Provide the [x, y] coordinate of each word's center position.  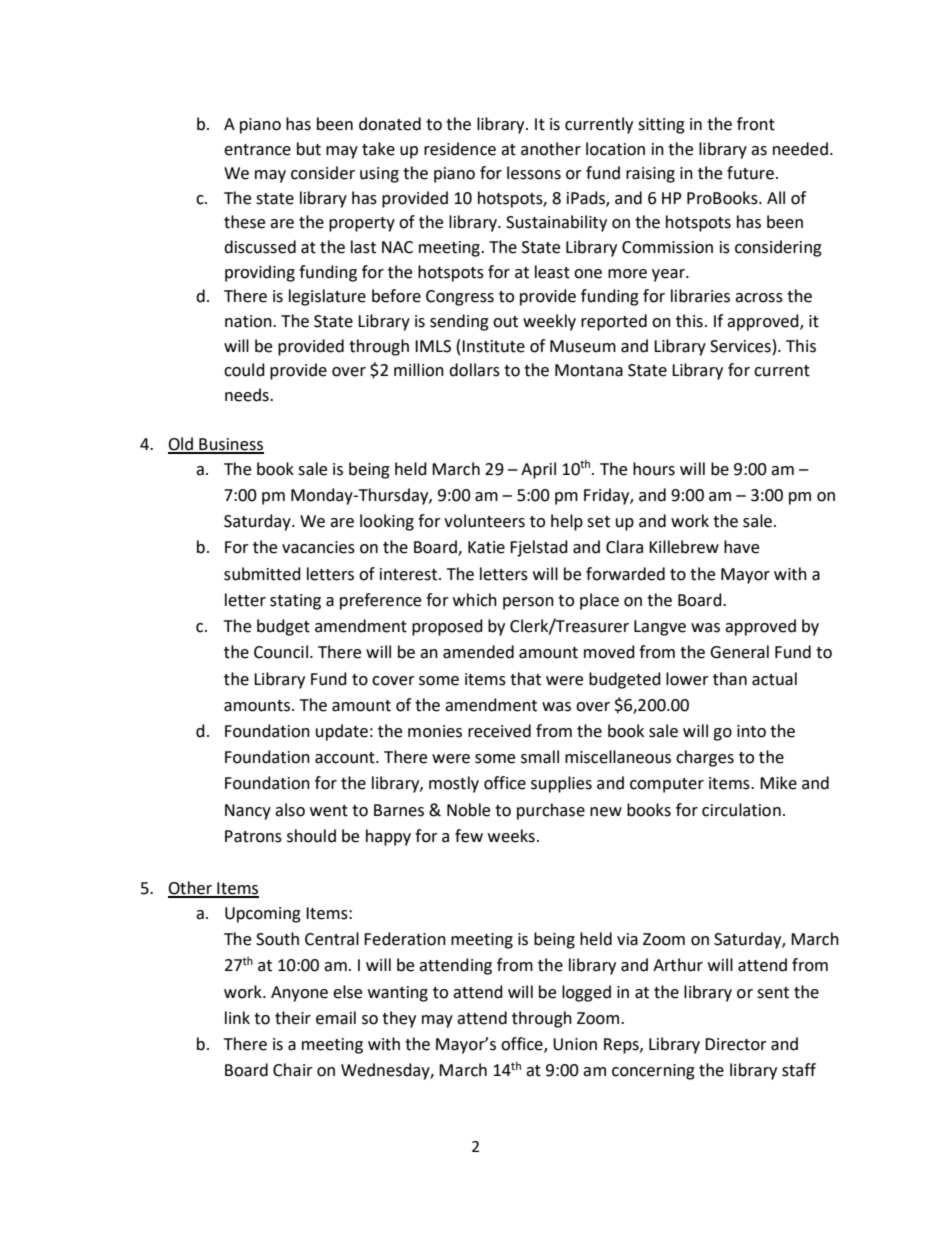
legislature [327, 297]
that [525, 679]
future [750, 173]
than [730, 679]
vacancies [318, 547]
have [741, 547]
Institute [493, 346]
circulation [741, 810]
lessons [534, 173]
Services [740, 346]
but [309, 149]
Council [281, 652]
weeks [511, 836]
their [293, 1018]
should [311, 836]
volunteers [484, 521]
